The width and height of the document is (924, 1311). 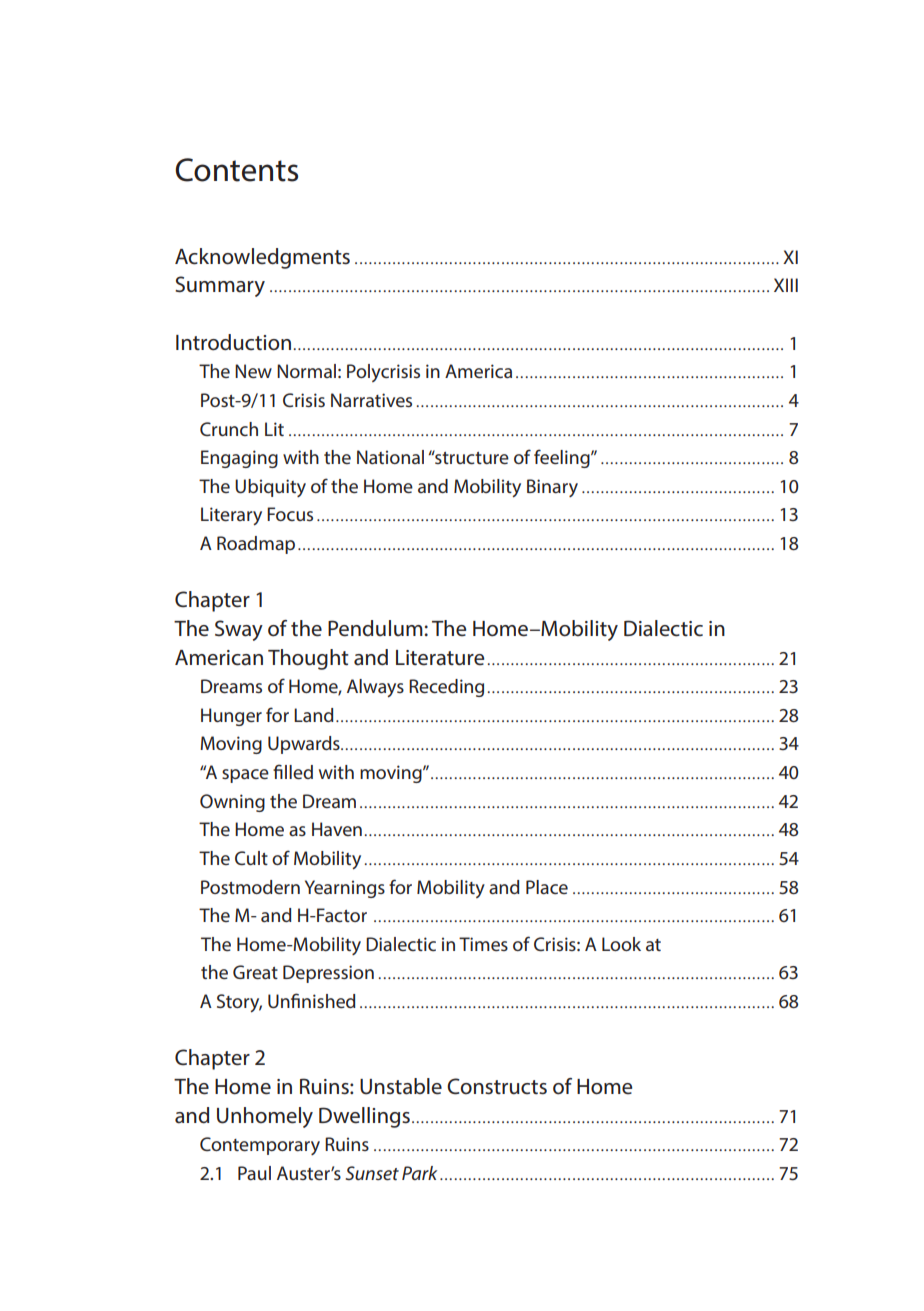 What do you see at coordinates (401, 1086) in the document?
I see `Unstable` at bounding box center [401, 1086].
